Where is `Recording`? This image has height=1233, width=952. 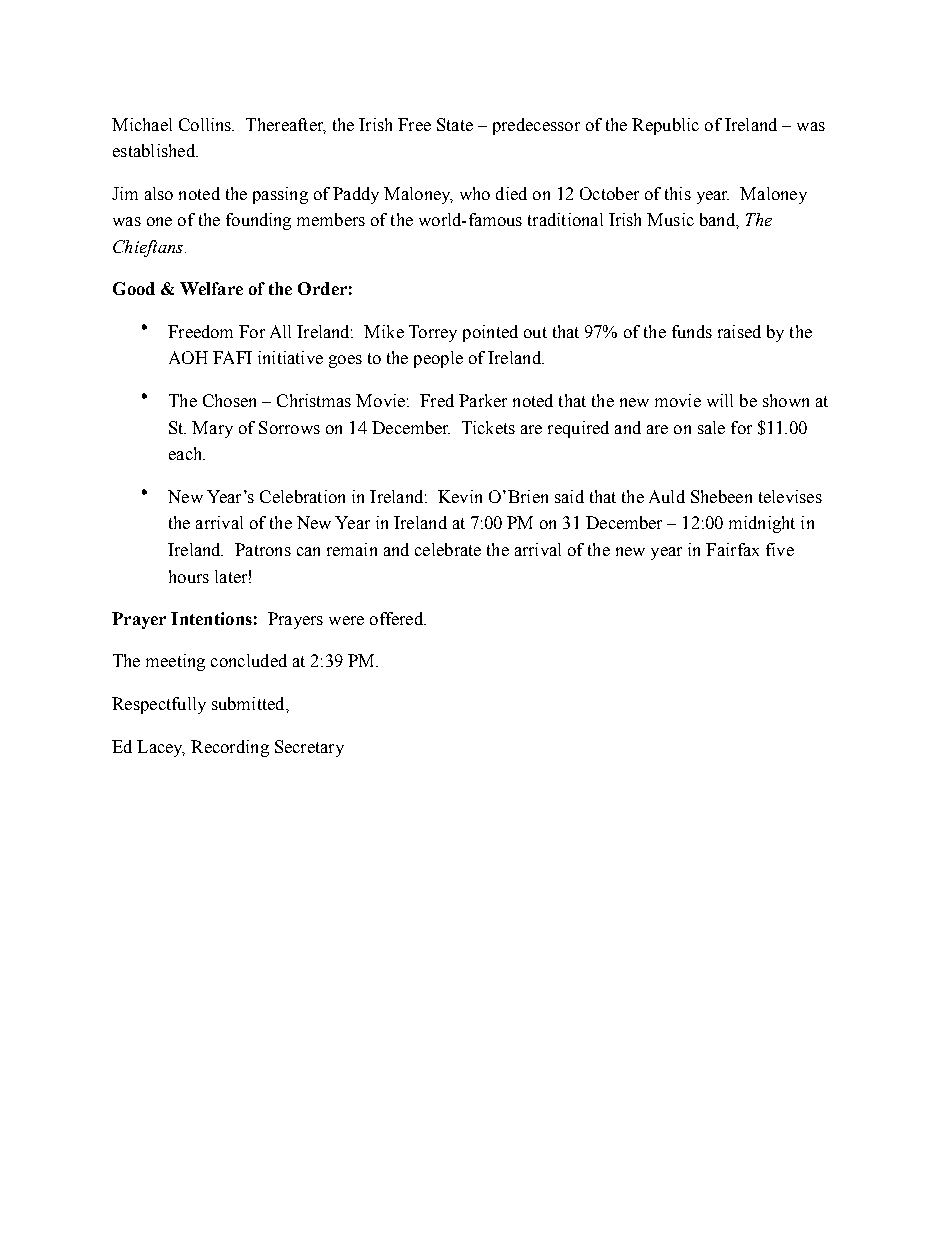
Recording is located at coordinates (230, 748).
